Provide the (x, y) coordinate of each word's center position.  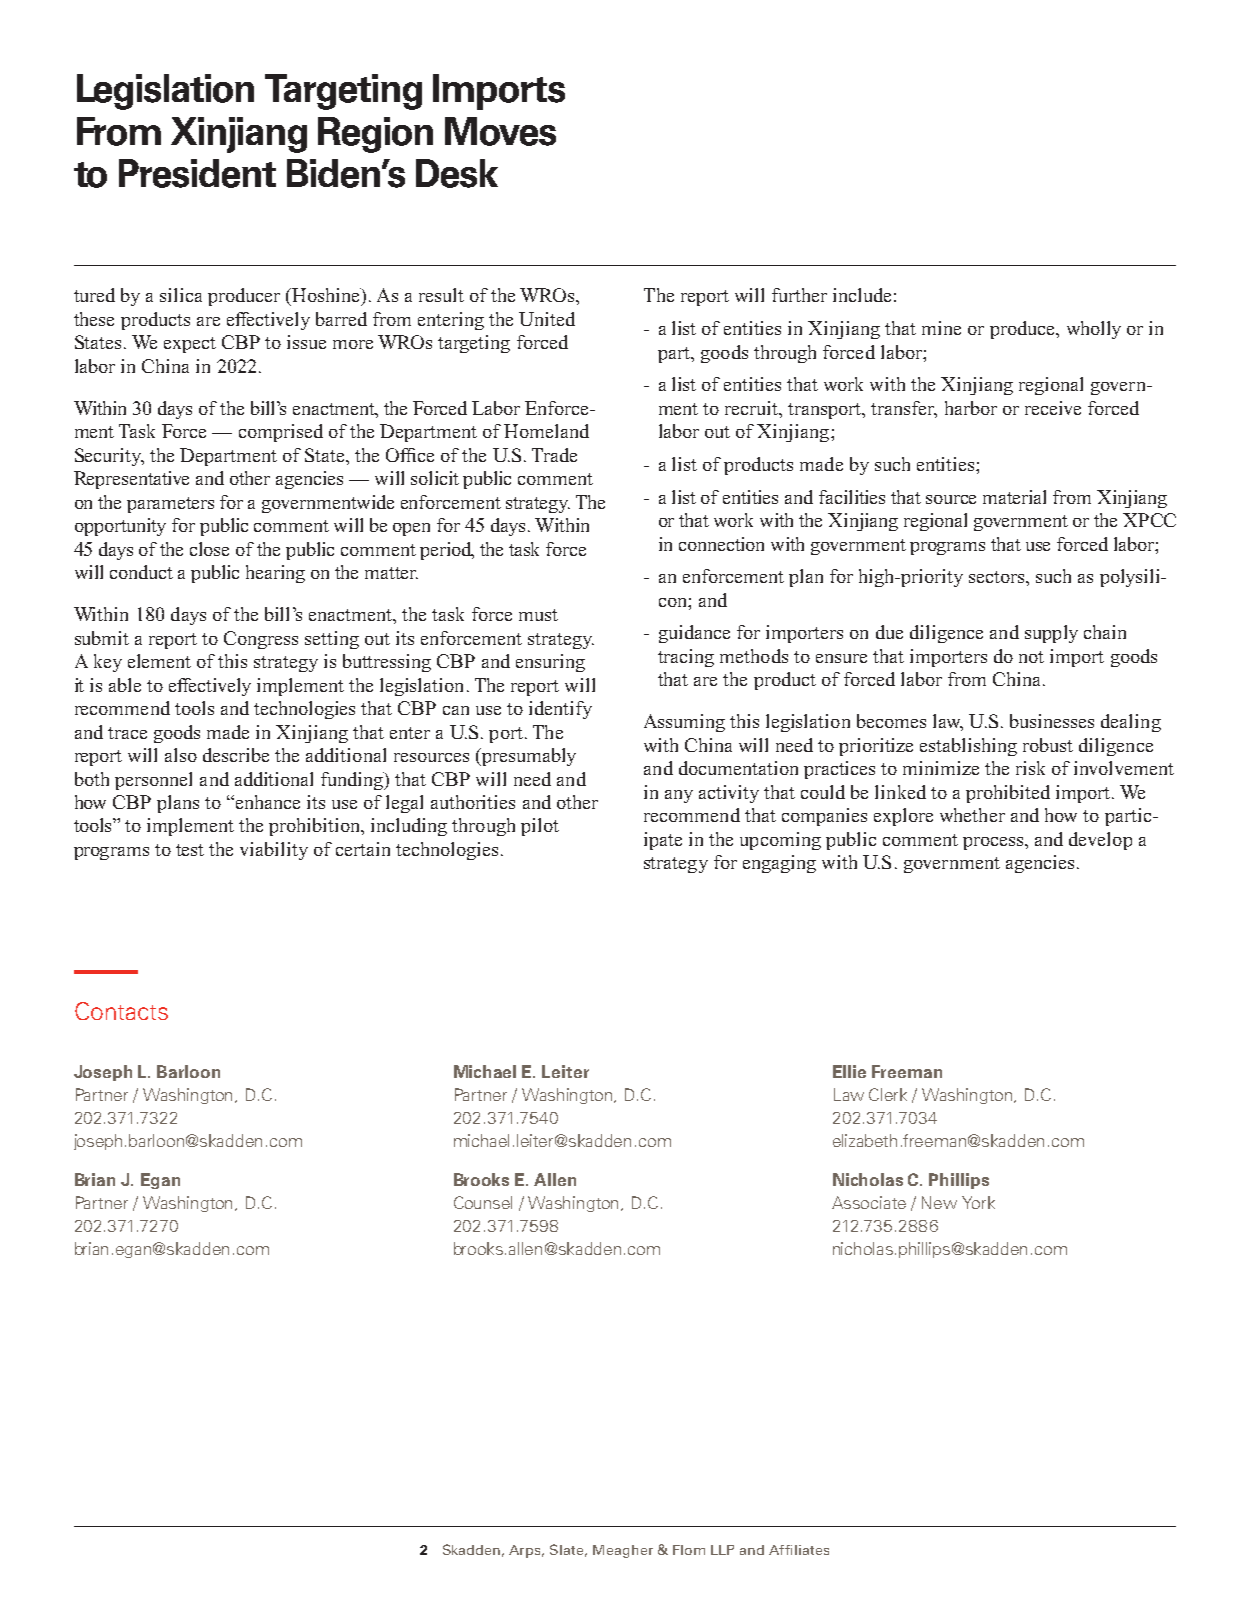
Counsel (483, 1202)
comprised (281, 433)
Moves (500, 131)
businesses (1052, 721)
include (862, 295)
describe (236, 755)
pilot (540, 827)
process (994, 843)
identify (560, 710)
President (197, 173)
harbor (971, 408)
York (978, 1202)
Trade (554, 455)
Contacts (121, 1011)
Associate (869, 1202)
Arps (526, 1551)
